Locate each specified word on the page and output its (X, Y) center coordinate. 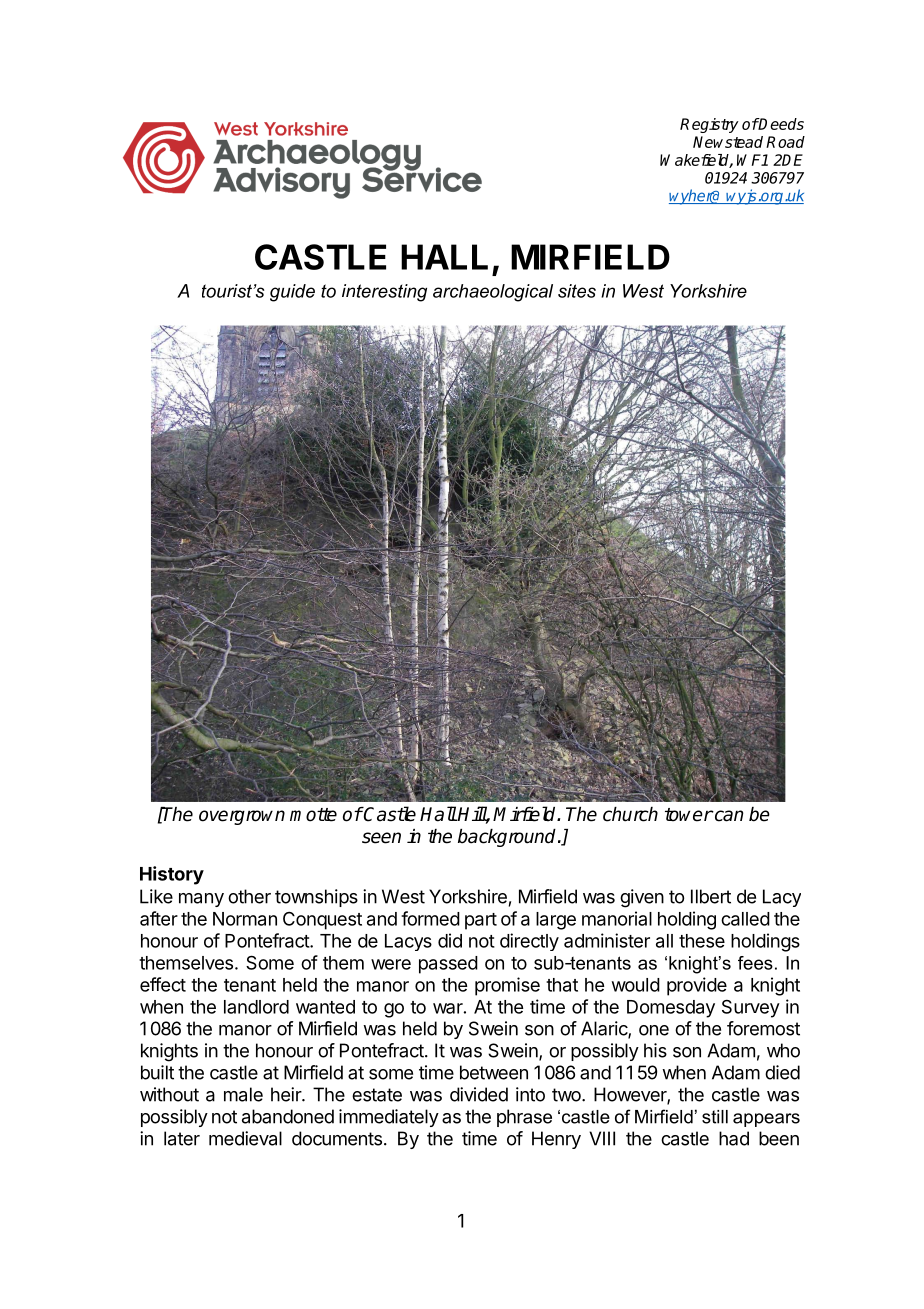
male (243, 1094)
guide (292, 293)
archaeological (493, 293)
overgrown (242, 817)
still (715, 1117)
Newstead (728, 142)
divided (479, 1094)
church (630, 814)
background (508, 838)
